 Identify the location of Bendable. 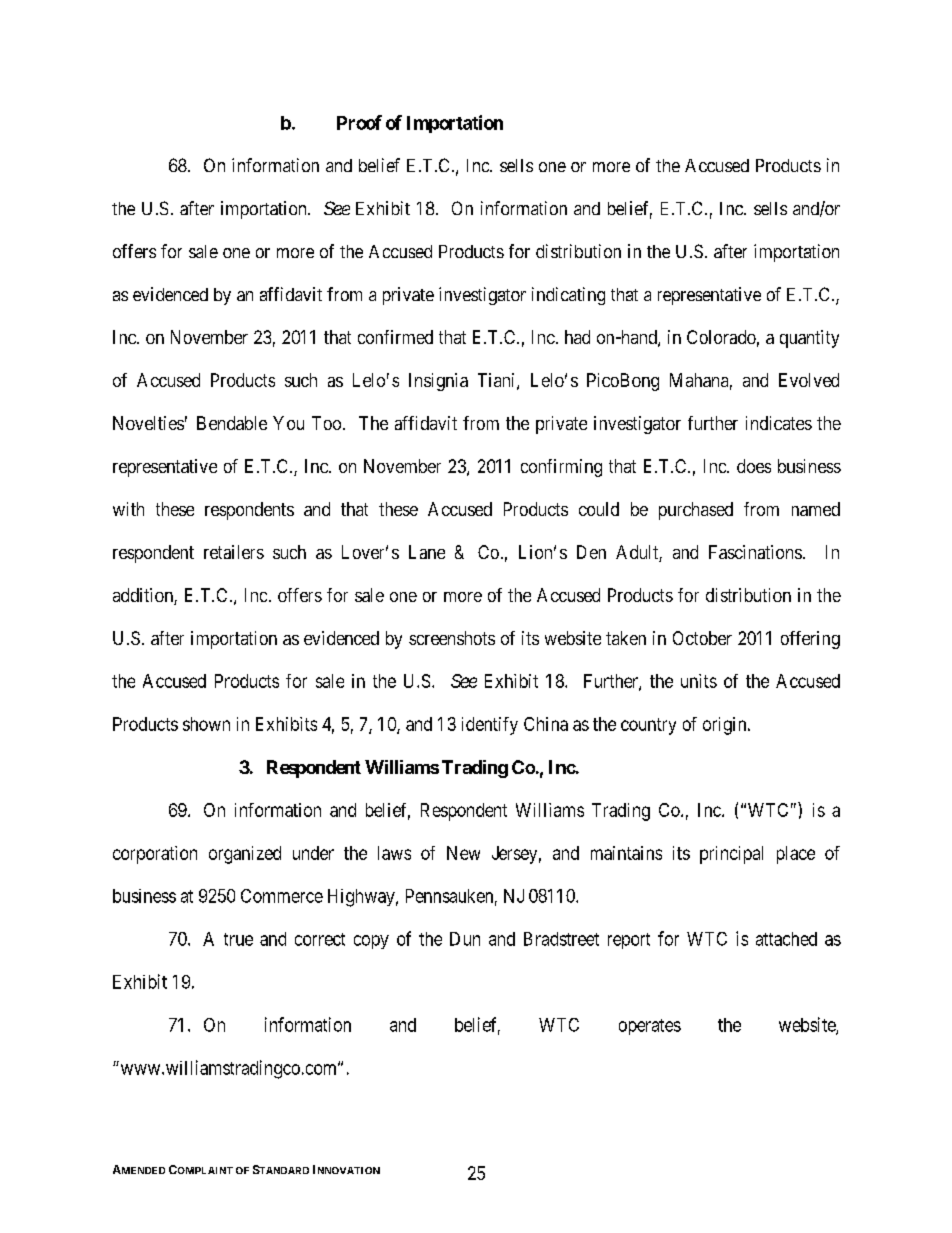
(232, 423).
